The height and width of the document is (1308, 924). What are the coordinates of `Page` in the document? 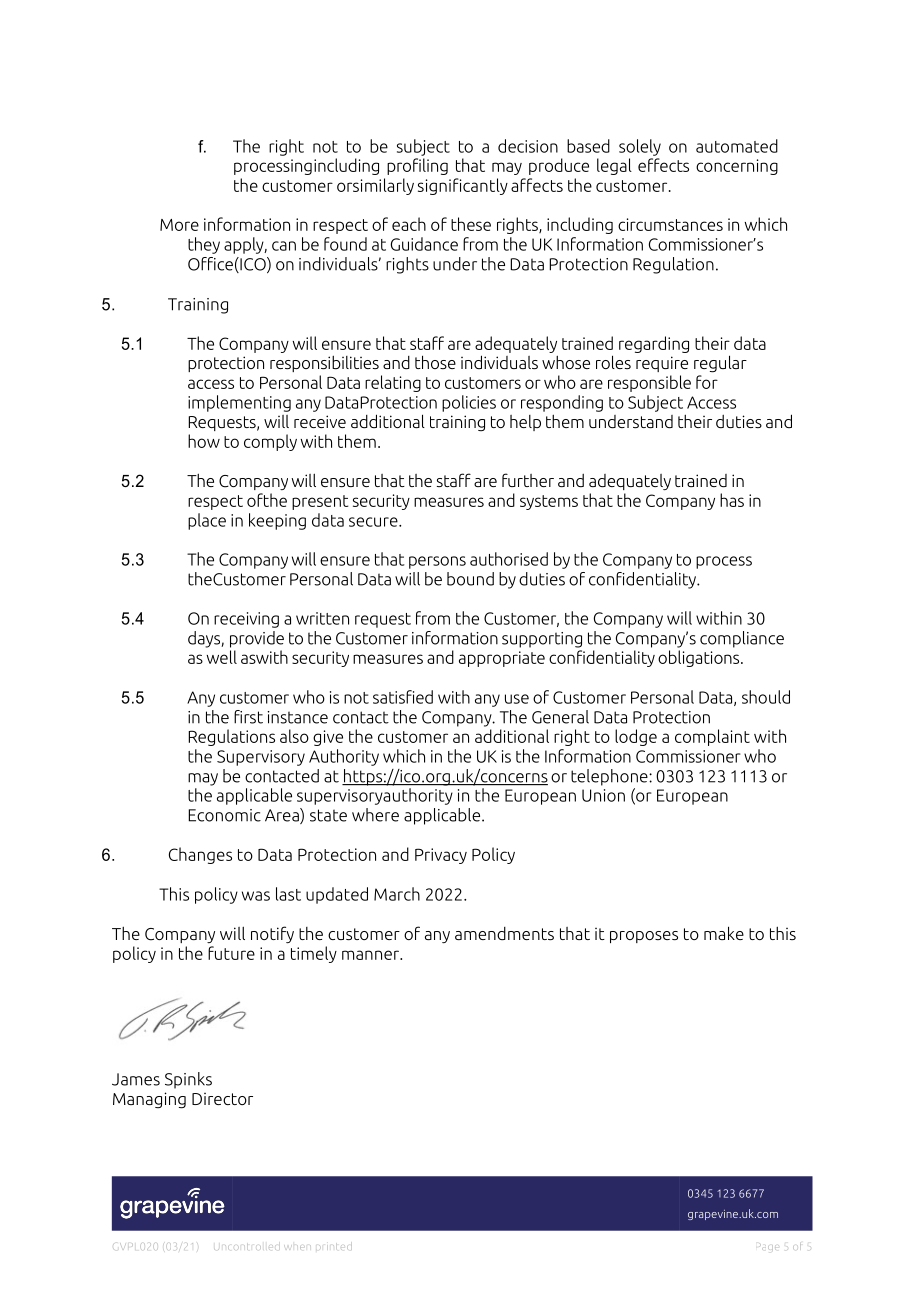 It's located at (767, 1247).
